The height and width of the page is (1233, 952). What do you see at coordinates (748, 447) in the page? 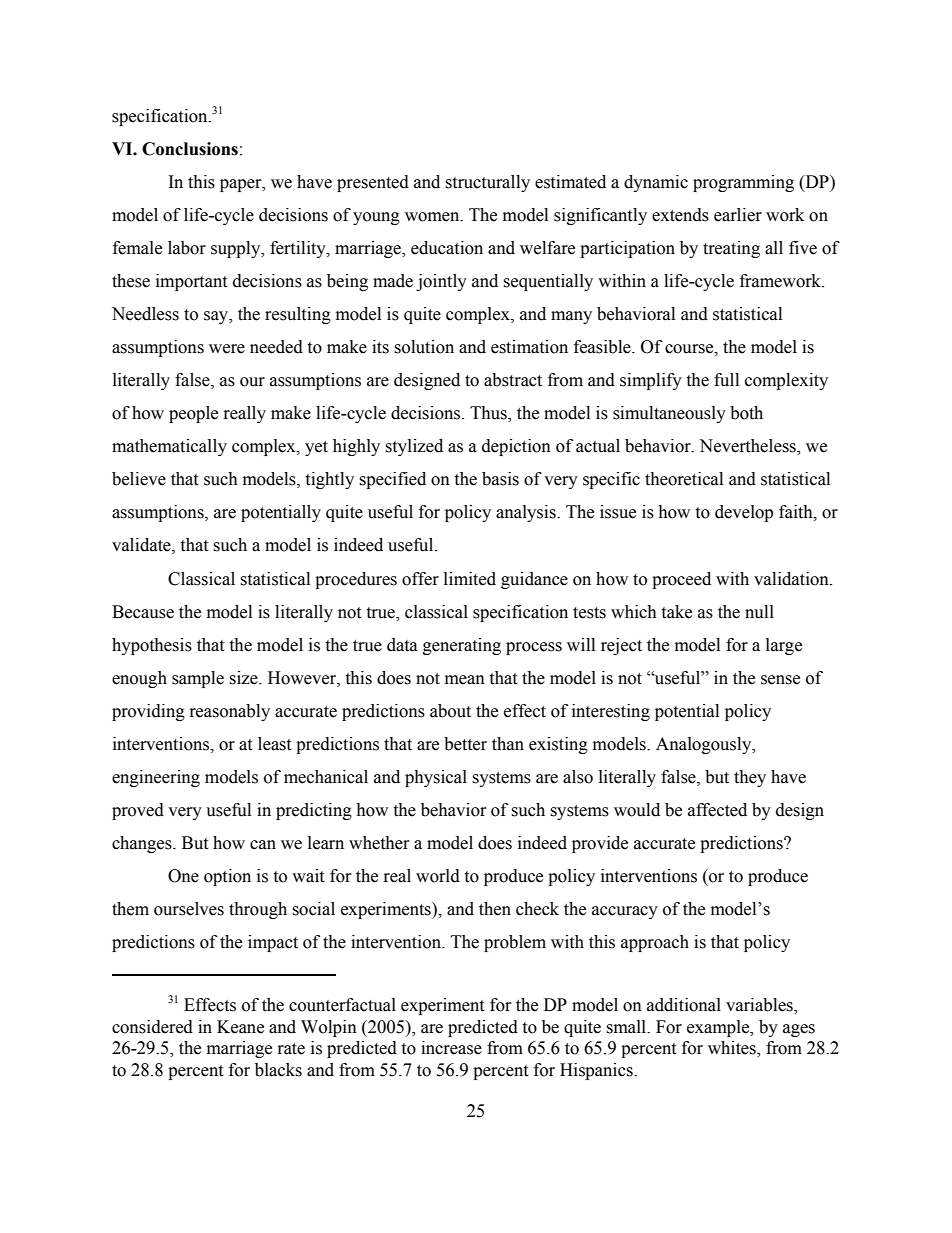
I see `Nevertheless` at bounding box center [748, 447].
